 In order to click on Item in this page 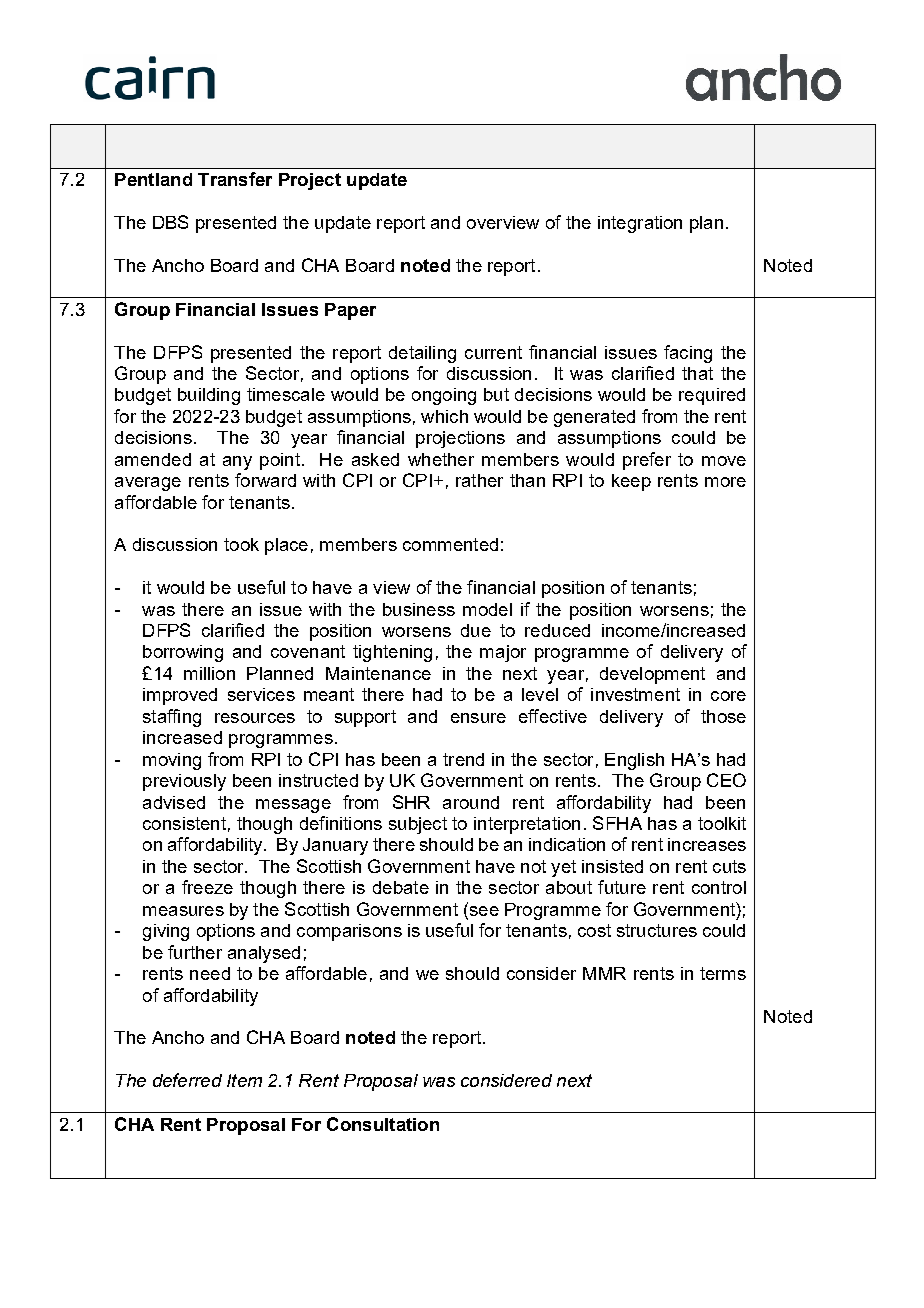, I will do `click(244, 1080)`.
